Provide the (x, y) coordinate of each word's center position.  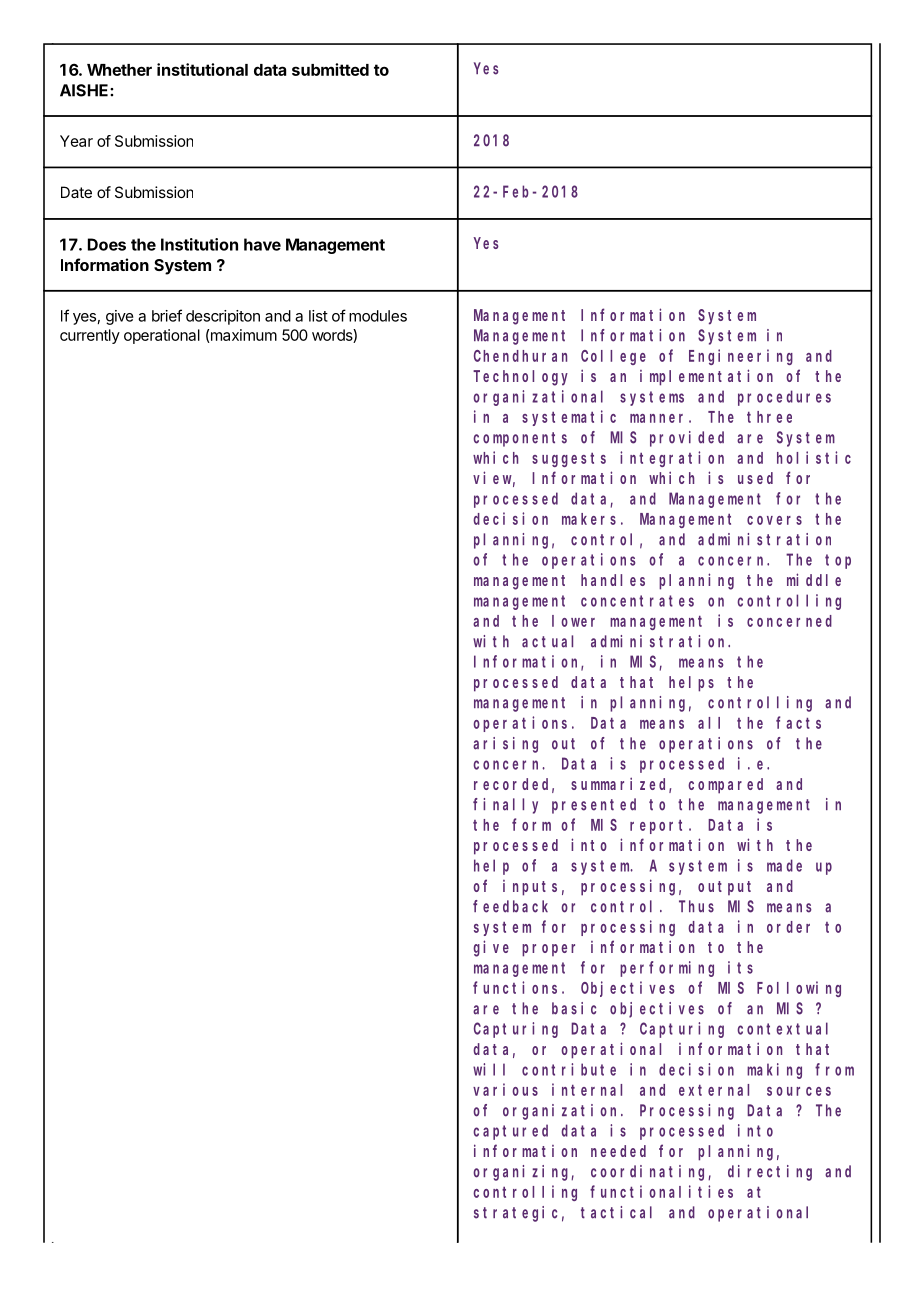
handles (613, 580)
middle (814, 579)
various (505, 1089)
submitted (330, 69)
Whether (119, 70)
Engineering (741, 357)
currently (90, 336)
